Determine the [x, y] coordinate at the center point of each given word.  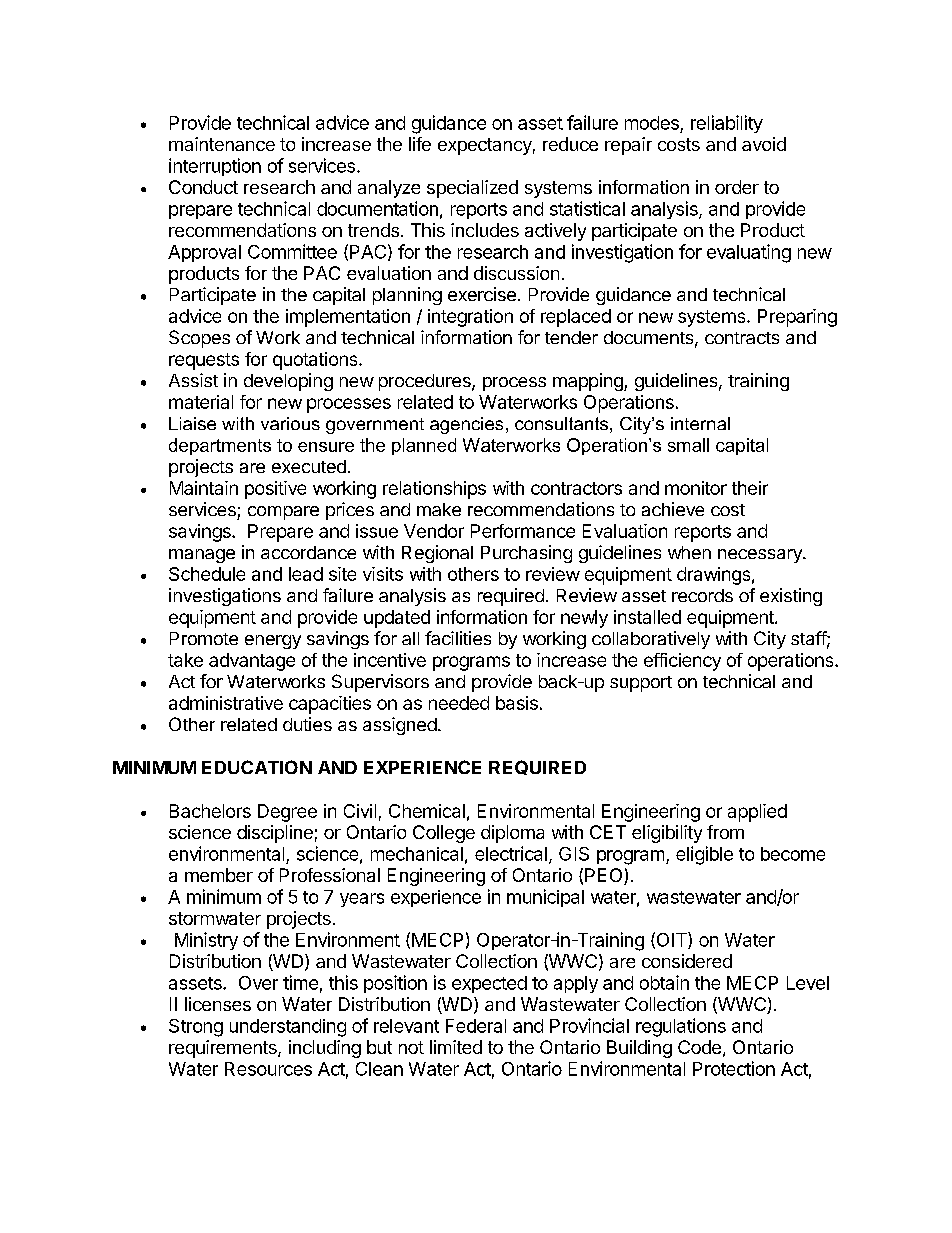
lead [306, 574]
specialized [472, 189]
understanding [288, 1028]
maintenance [222, 144]
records [702, 595]
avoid [764, 144]
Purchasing [526, 554]
